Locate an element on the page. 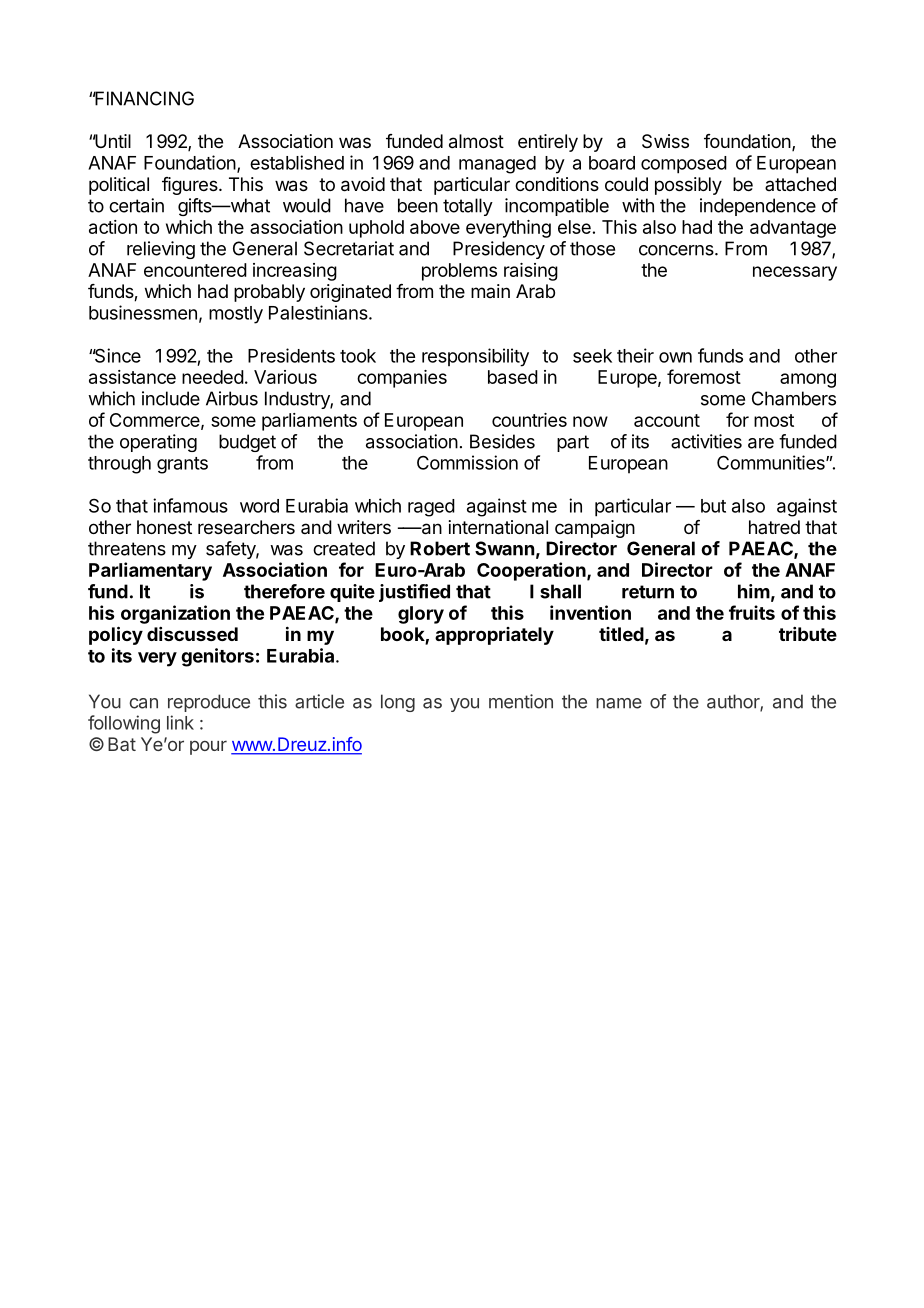 This page has width=924, height=1308. honest is located at coordinates (164, 527).
